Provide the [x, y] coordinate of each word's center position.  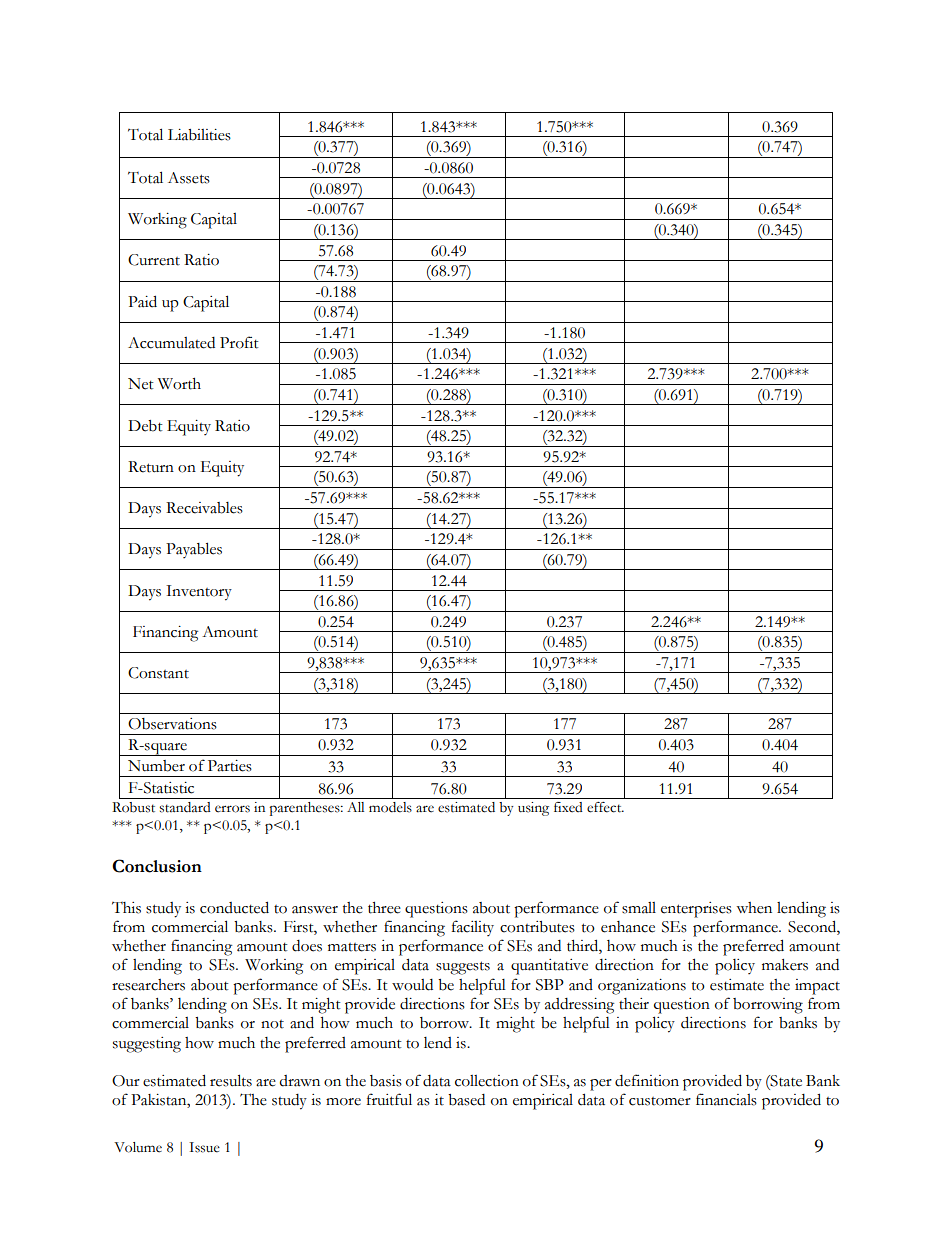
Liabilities [199, 135]
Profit [239, 342]
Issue [204, 1147]
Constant [158, 673]
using [533, 809]
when [754, 908]
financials [726, 1099]
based [466, 1100]
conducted [234, 907]
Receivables [204, 508]
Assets [189, 178]
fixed [568, 807]
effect [605, 807]
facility [473, 928]
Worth [179, 384]
